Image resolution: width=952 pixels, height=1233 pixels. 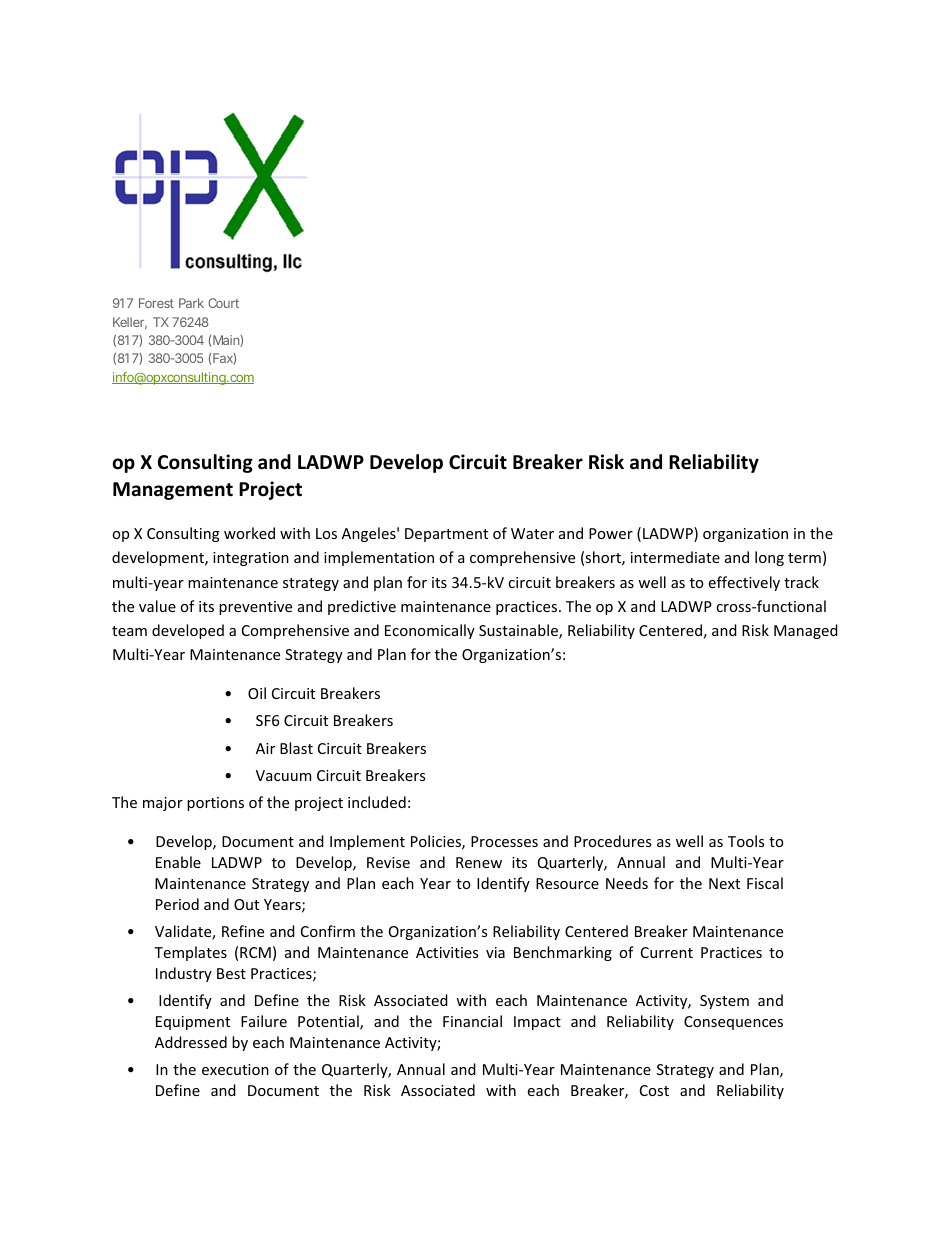 I want to click on included, so click(x=377, y=802).
